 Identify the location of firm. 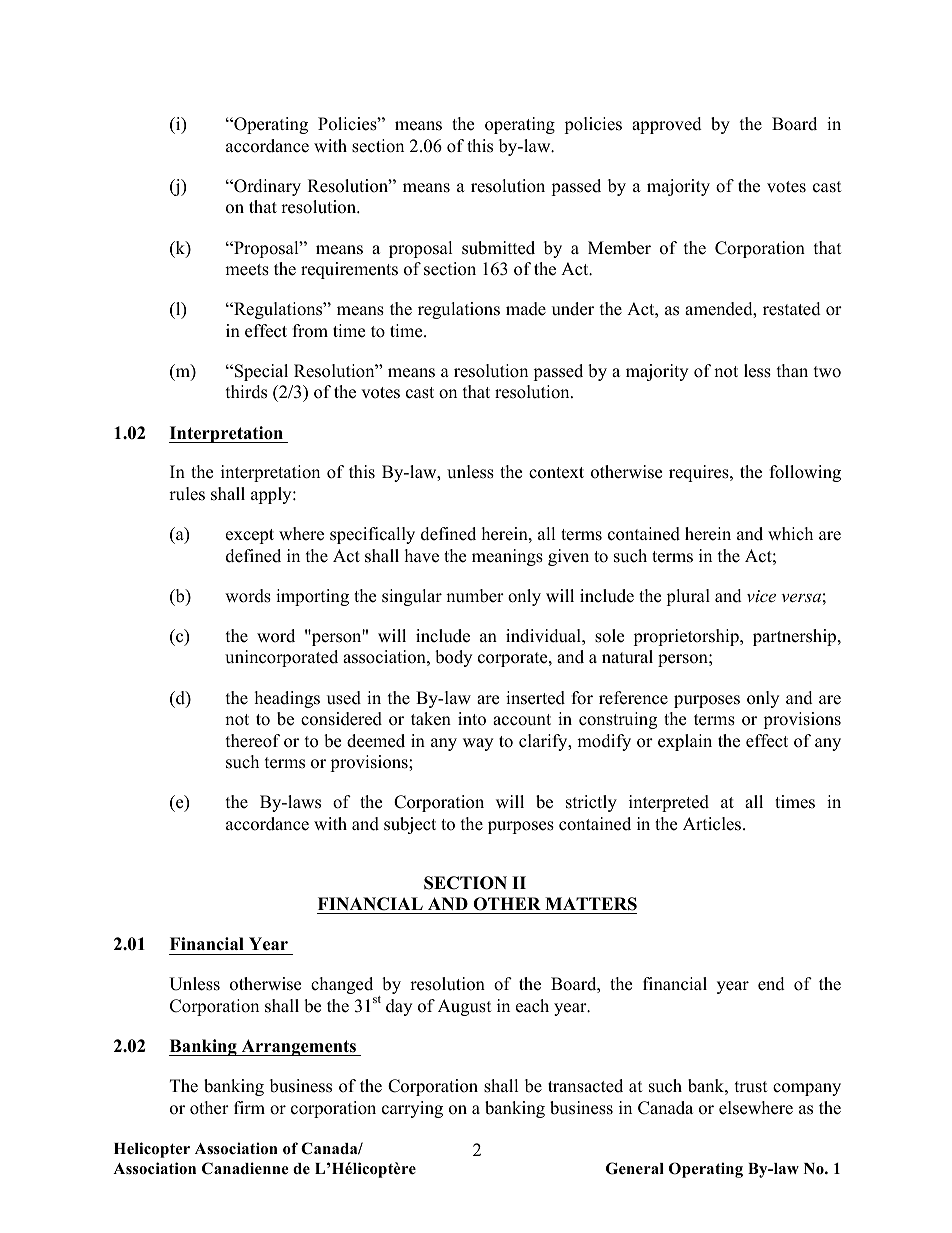
(249, 1107).
